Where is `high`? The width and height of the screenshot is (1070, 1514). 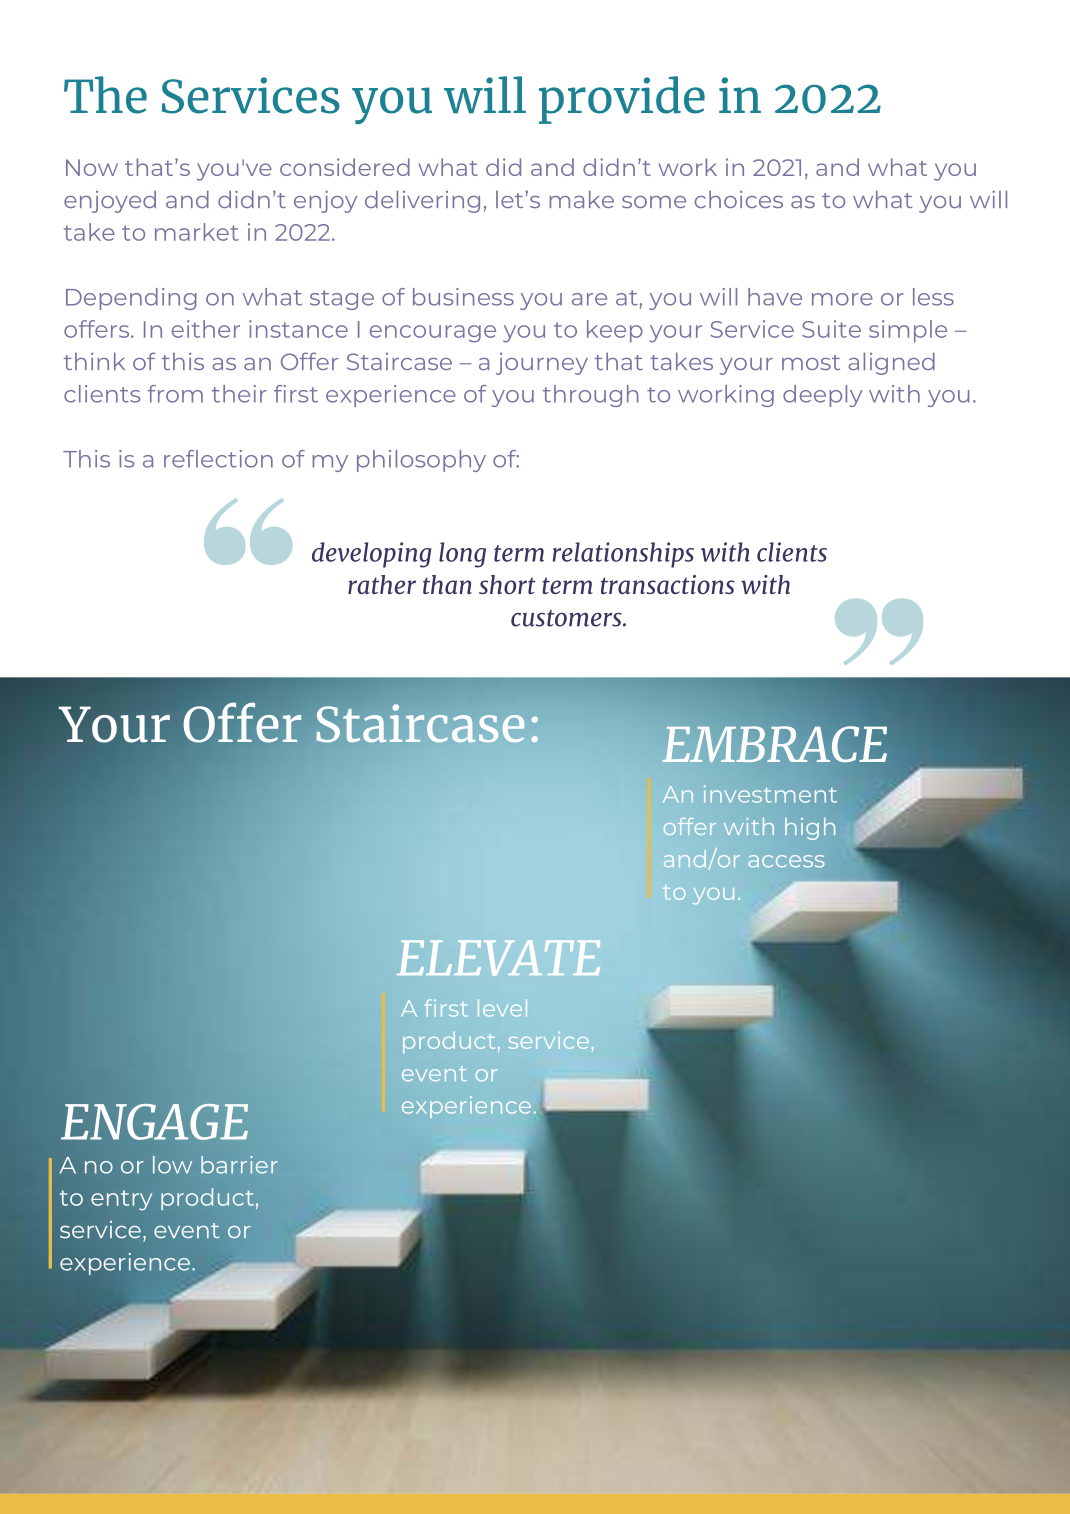
high is located at coordinates (810, 829).
